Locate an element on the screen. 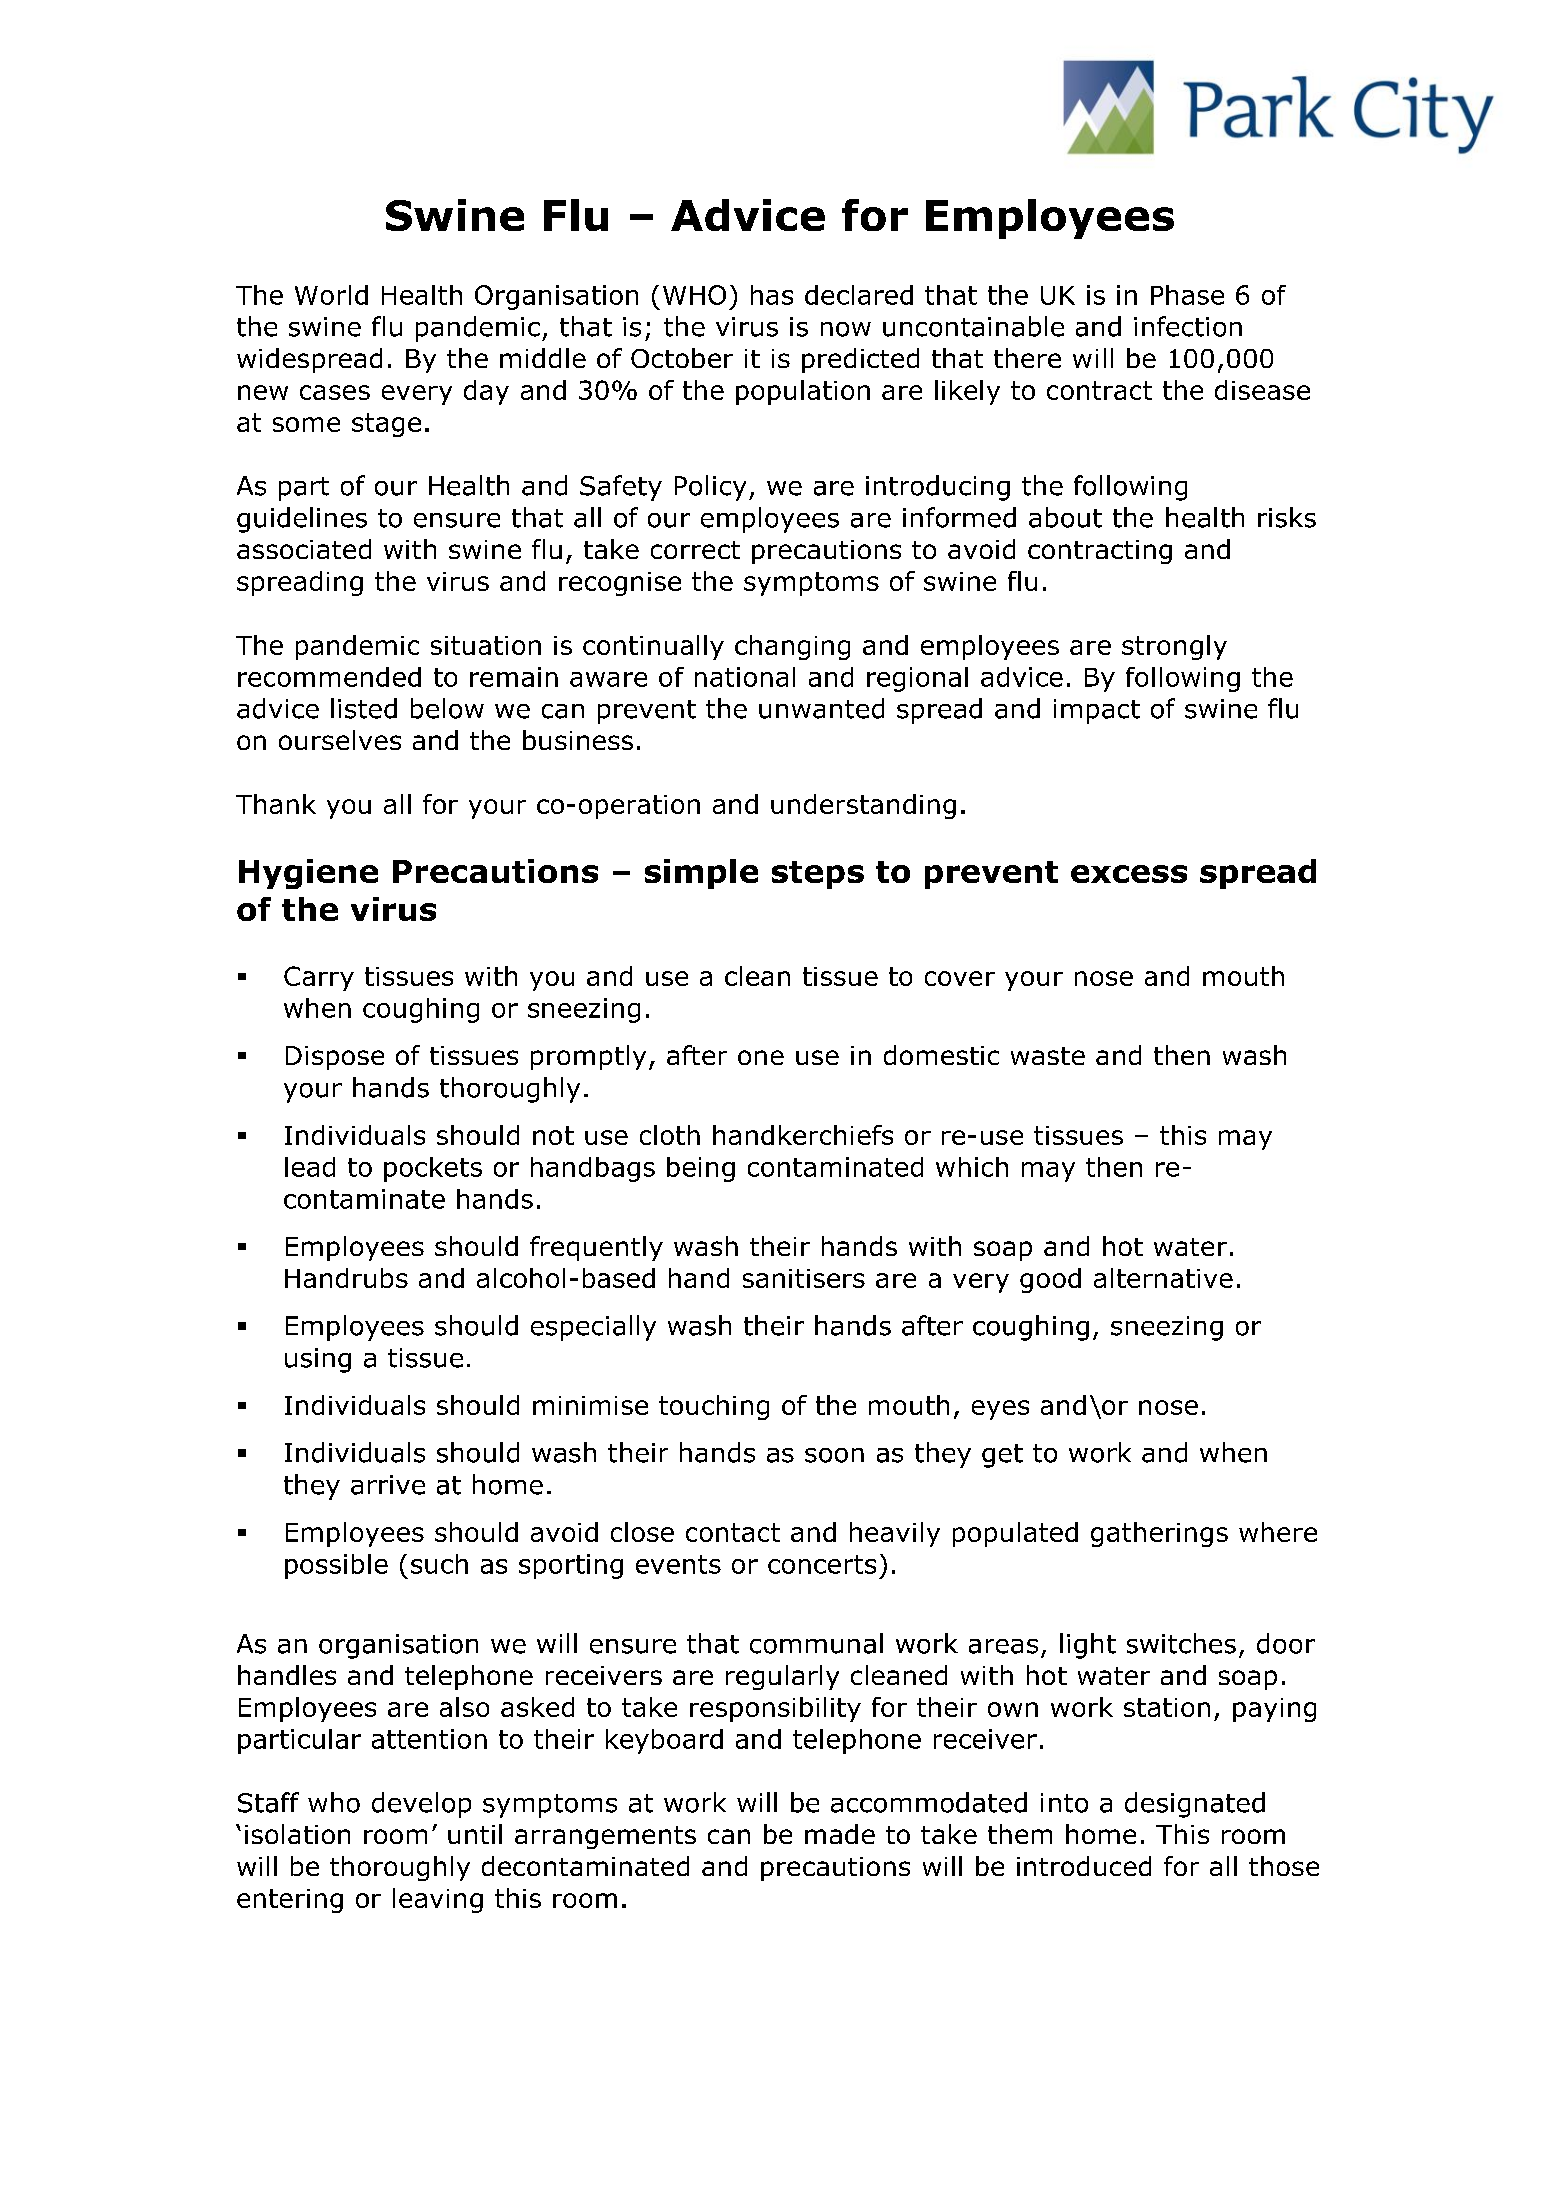 This screenshot has height=2206, width=1560. population is located at coordinates (803, 392).
